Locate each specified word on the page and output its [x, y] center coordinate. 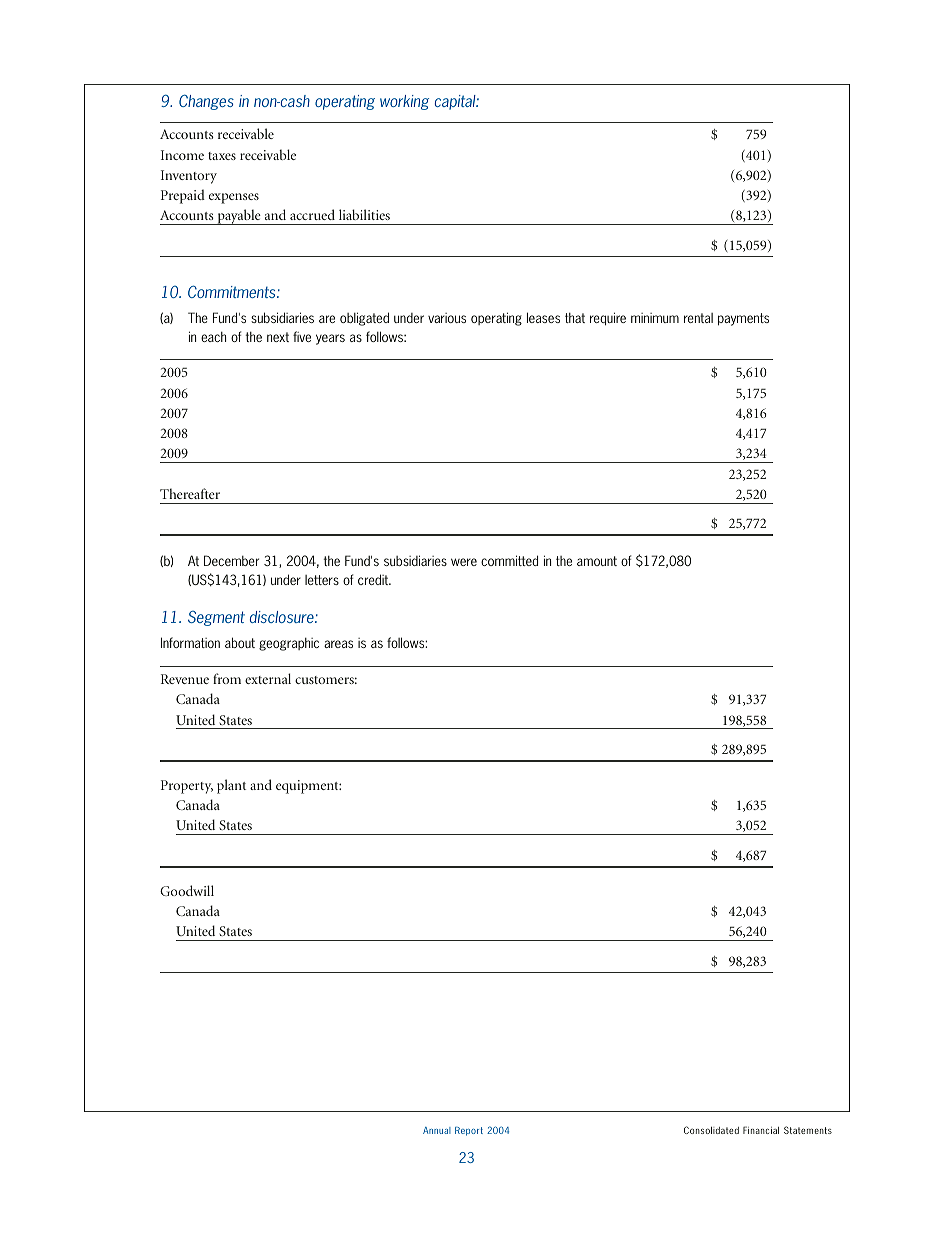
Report [469, 1131]
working [404, 102]
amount [597, 561]
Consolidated [711, 1130]
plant [231, 786]
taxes [222, 156]
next [278, 337]
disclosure [283, 617]
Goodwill [187, 890]
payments [743, 319]
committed [509, 560]
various [447, 318]
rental [698, 318]
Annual [437, 1130]
